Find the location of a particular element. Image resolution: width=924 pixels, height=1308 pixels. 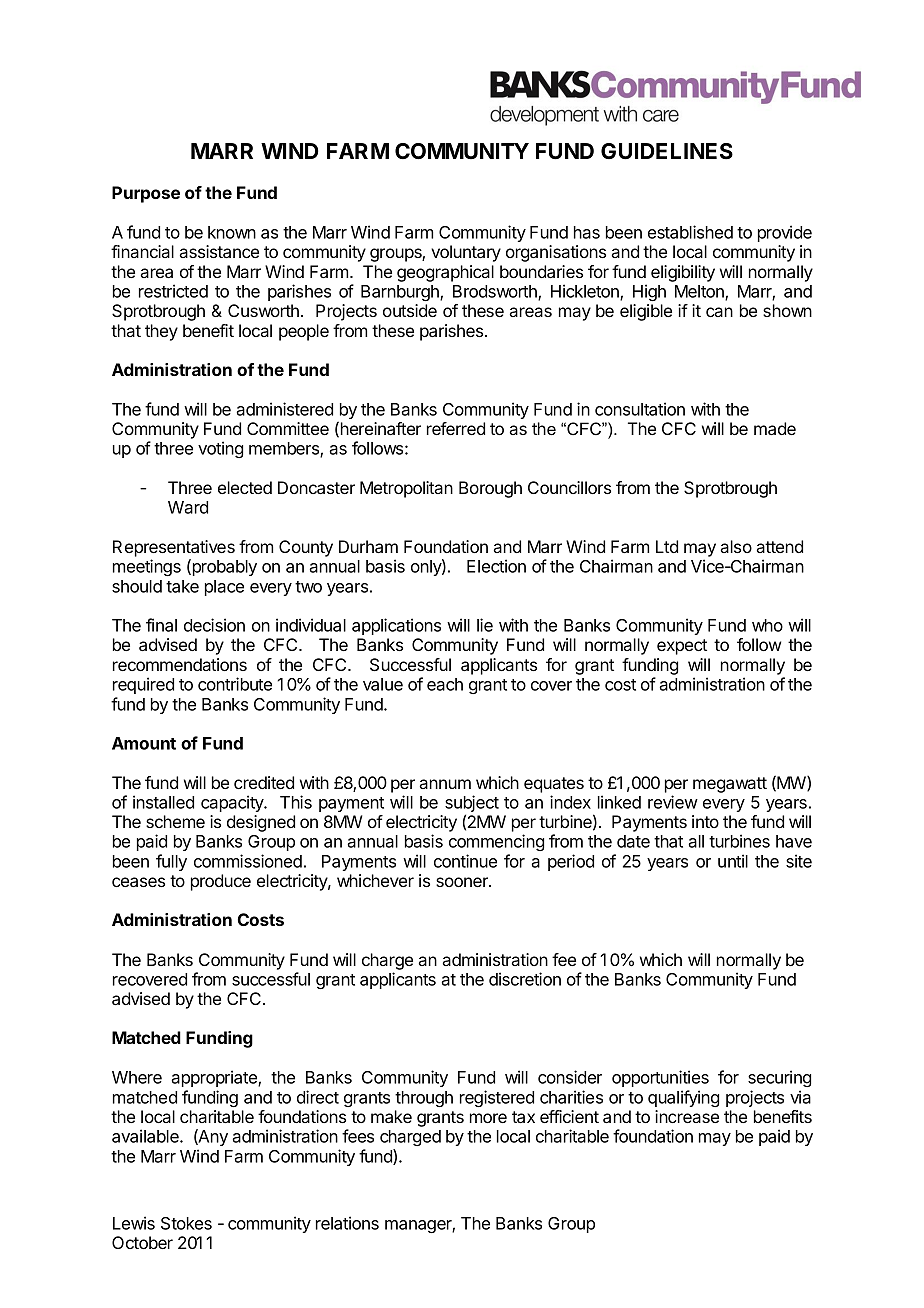

Ward is located at coordinates (188, 507).
